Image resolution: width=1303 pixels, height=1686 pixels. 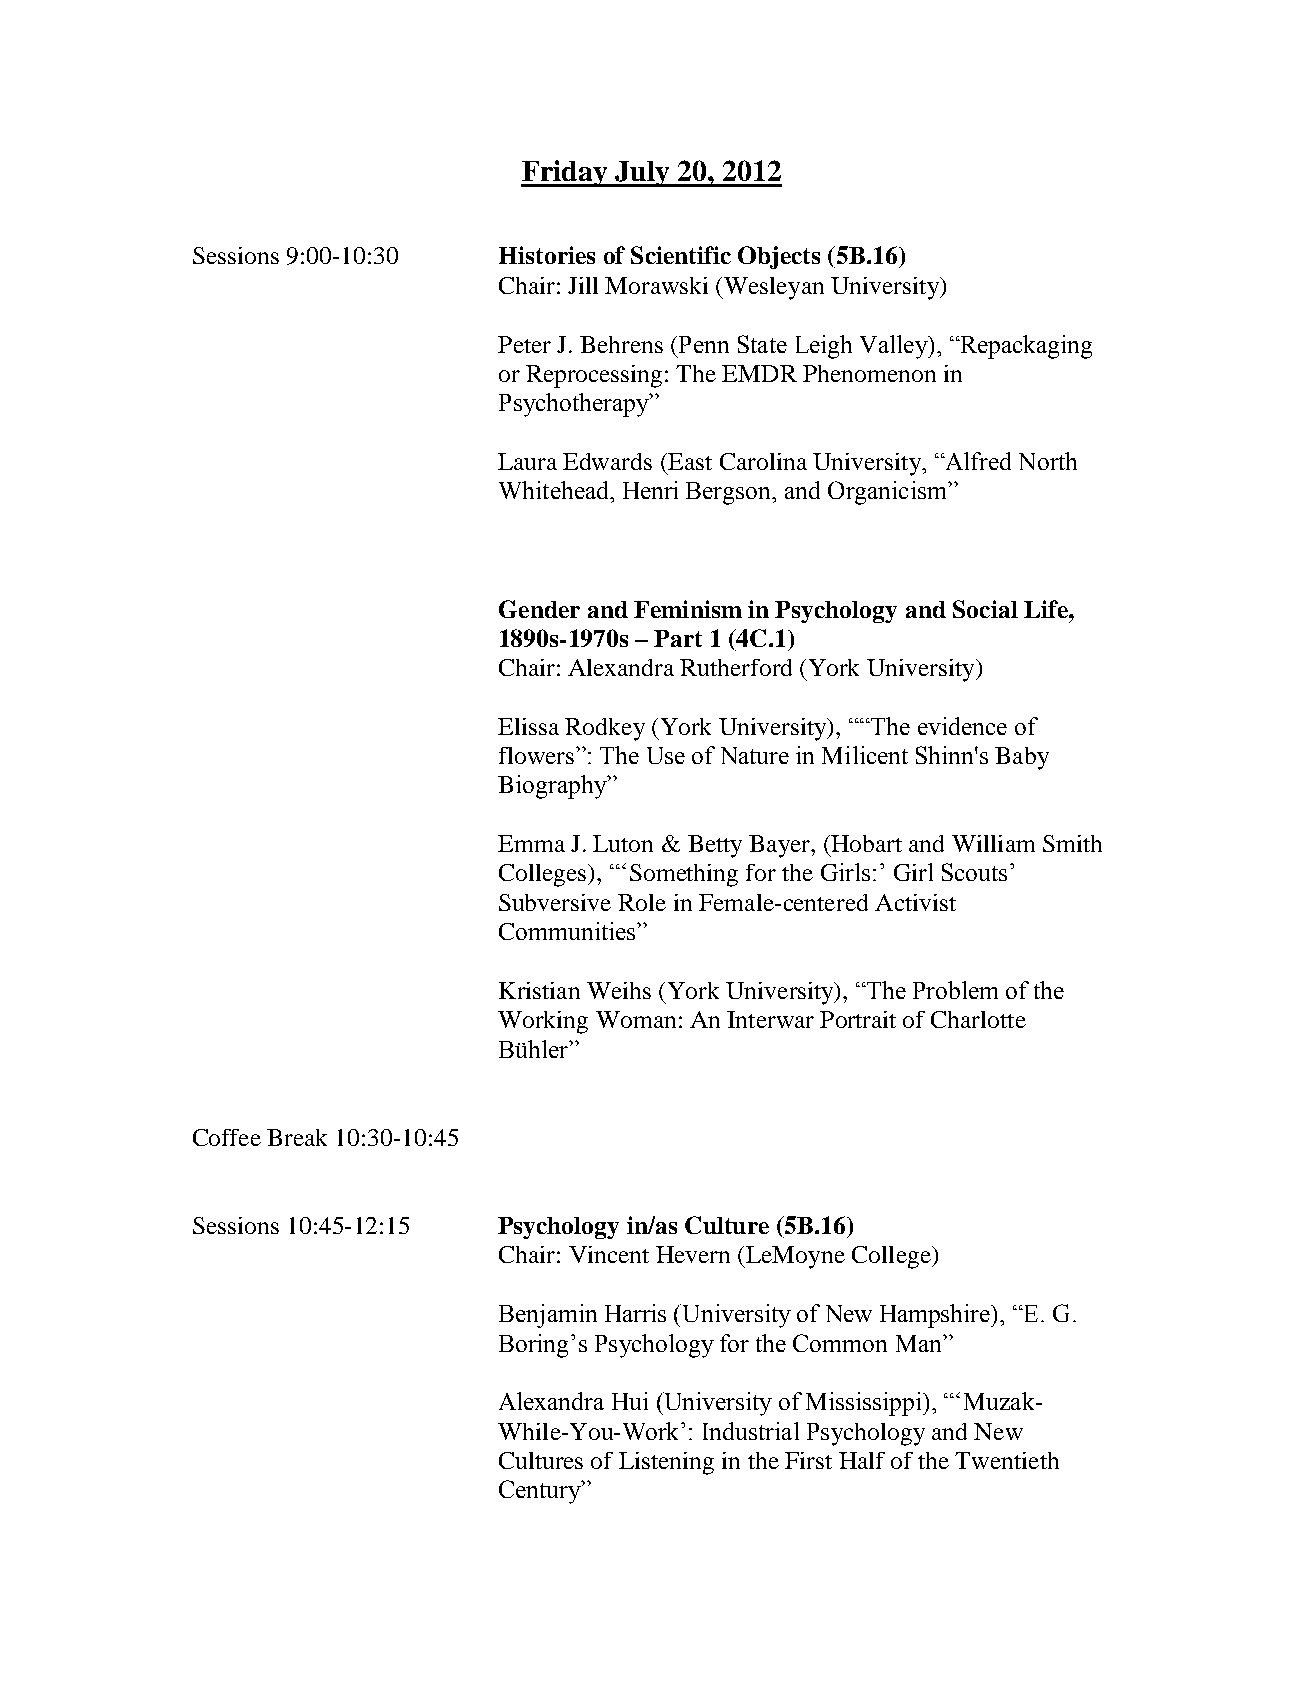 What do you see at coordinates (541, 1492) in the screenshot?
I see `Century` at bounding box center [541, 1492].
